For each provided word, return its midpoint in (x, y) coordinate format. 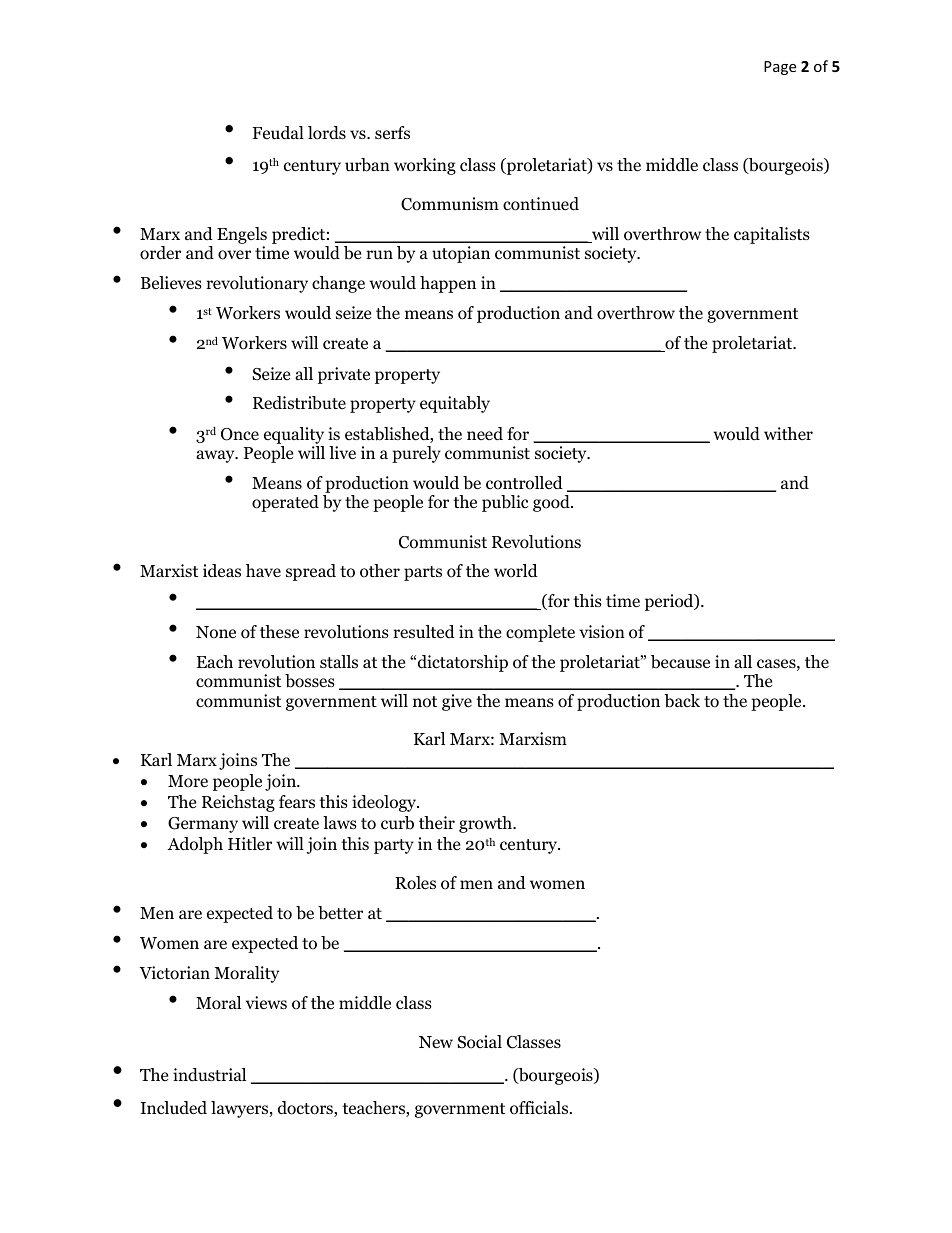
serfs (392, 132)
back (682, 701)
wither (788, 433)
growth (487, 824)
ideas (222, 571)
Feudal (278, 133)
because (680, 662)
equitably (455, 404)
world (516, 571)
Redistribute (299, 403)
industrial (209, 1075)
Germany (203, 825)
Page (780, 68)
